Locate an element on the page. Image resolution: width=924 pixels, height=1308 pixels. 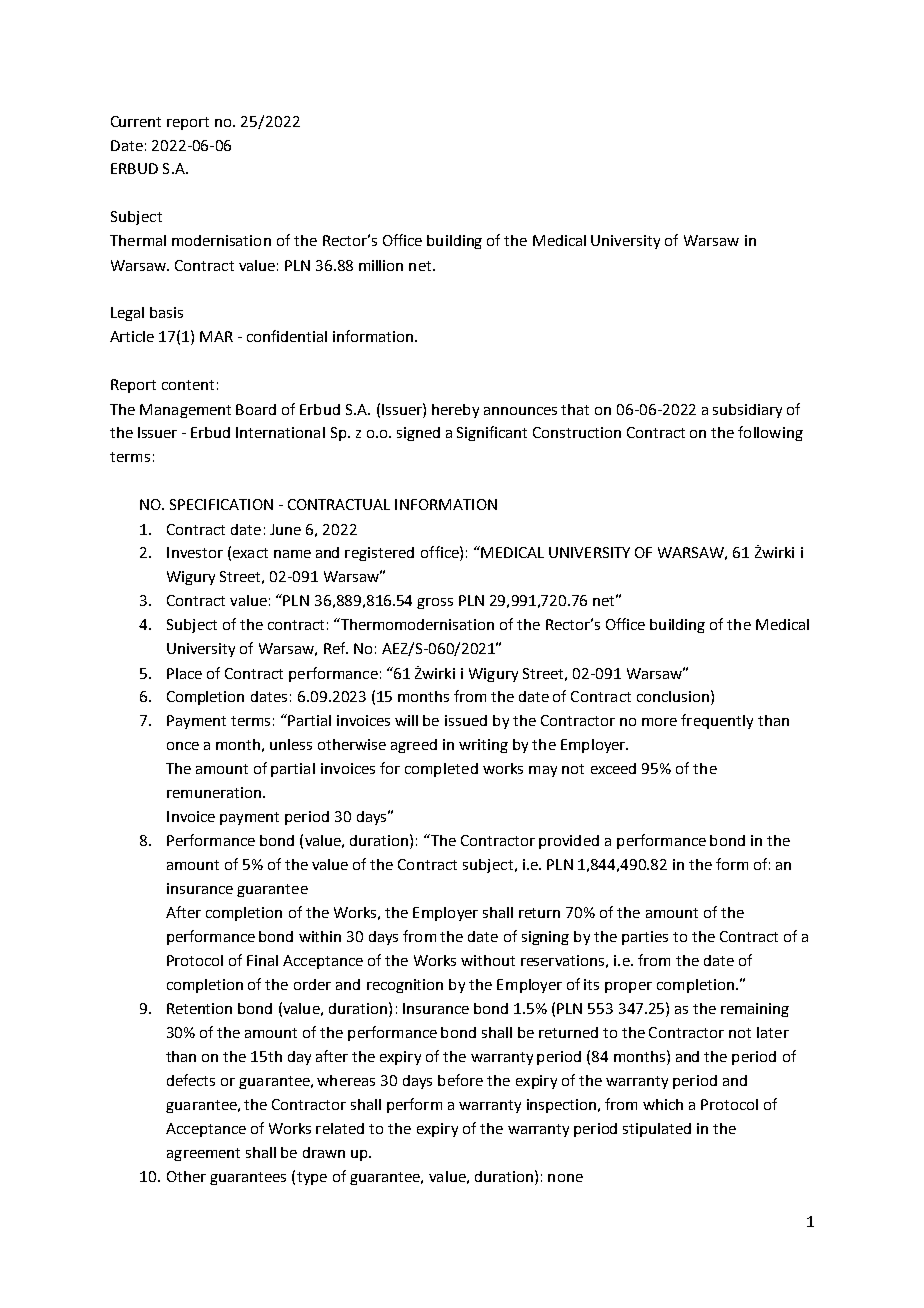
subsidiary is located at coordinates (747, 411).
